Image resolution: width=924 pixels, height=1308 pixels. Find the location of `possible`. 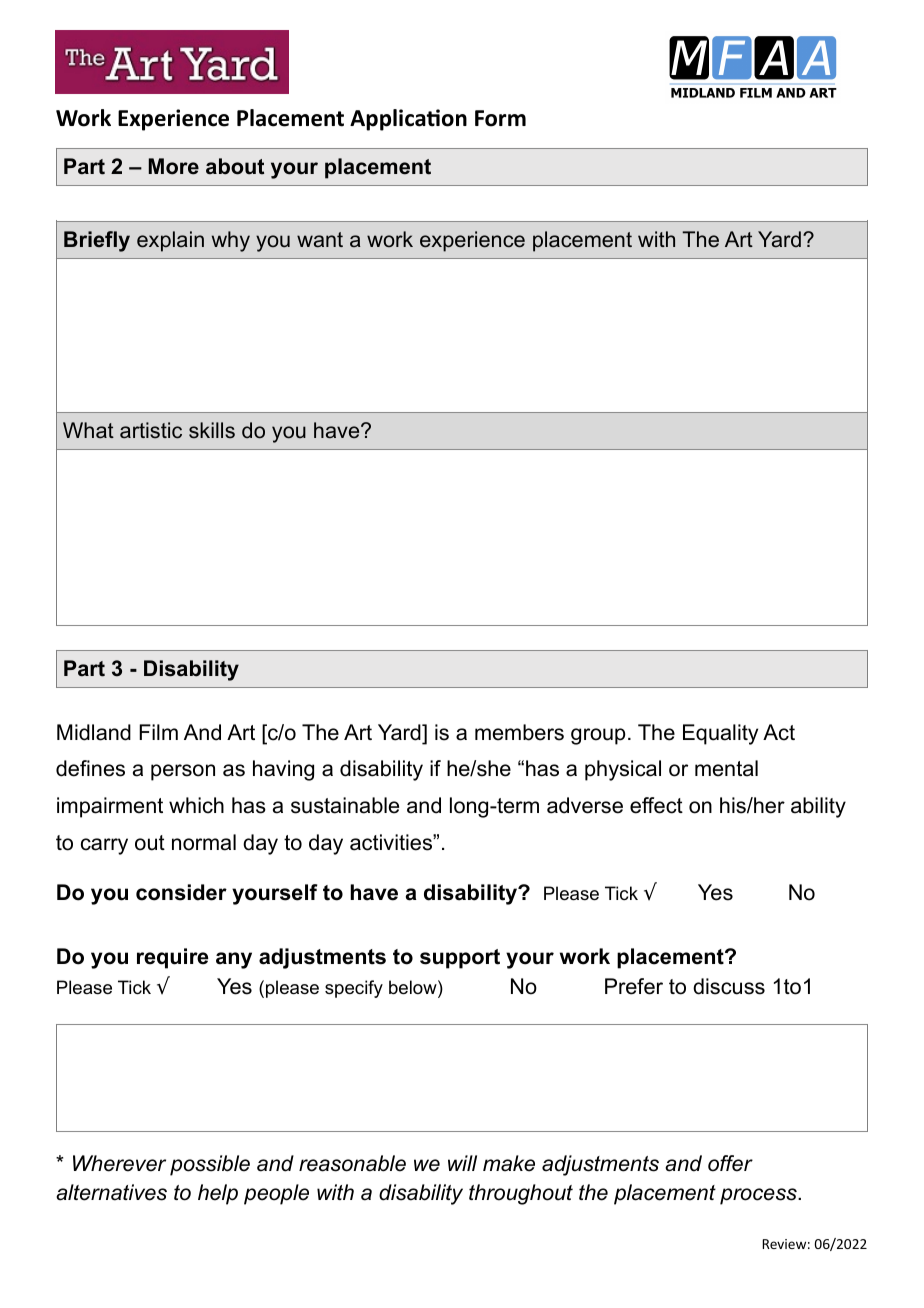

possible is located at coordinates (210, 1165).
